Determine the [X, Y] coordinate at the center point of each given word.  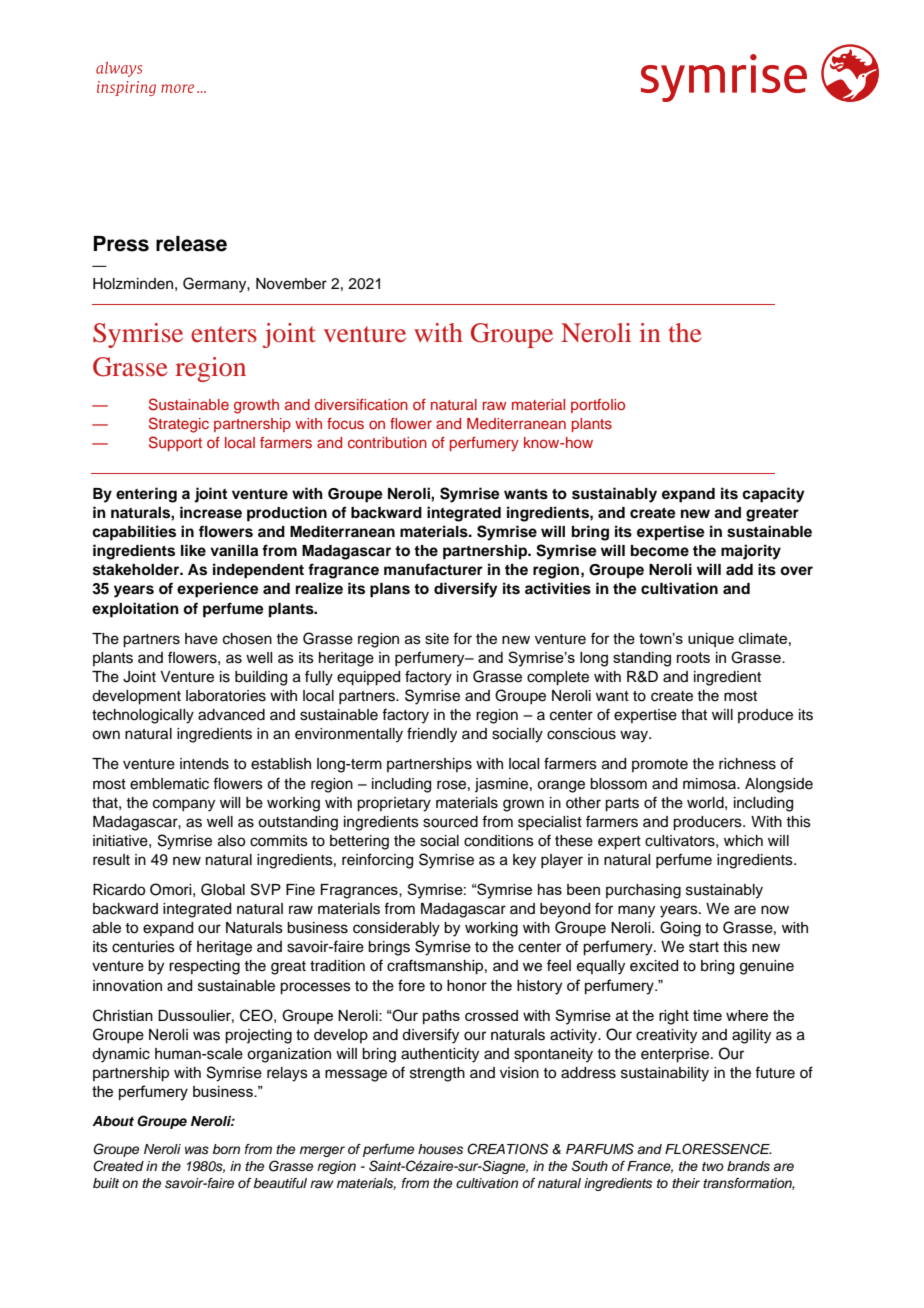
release [191, 244]
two [713, 1166]
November [291, 284]
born [226, 1149]
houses [440, 1149]
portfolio [598, 406]
